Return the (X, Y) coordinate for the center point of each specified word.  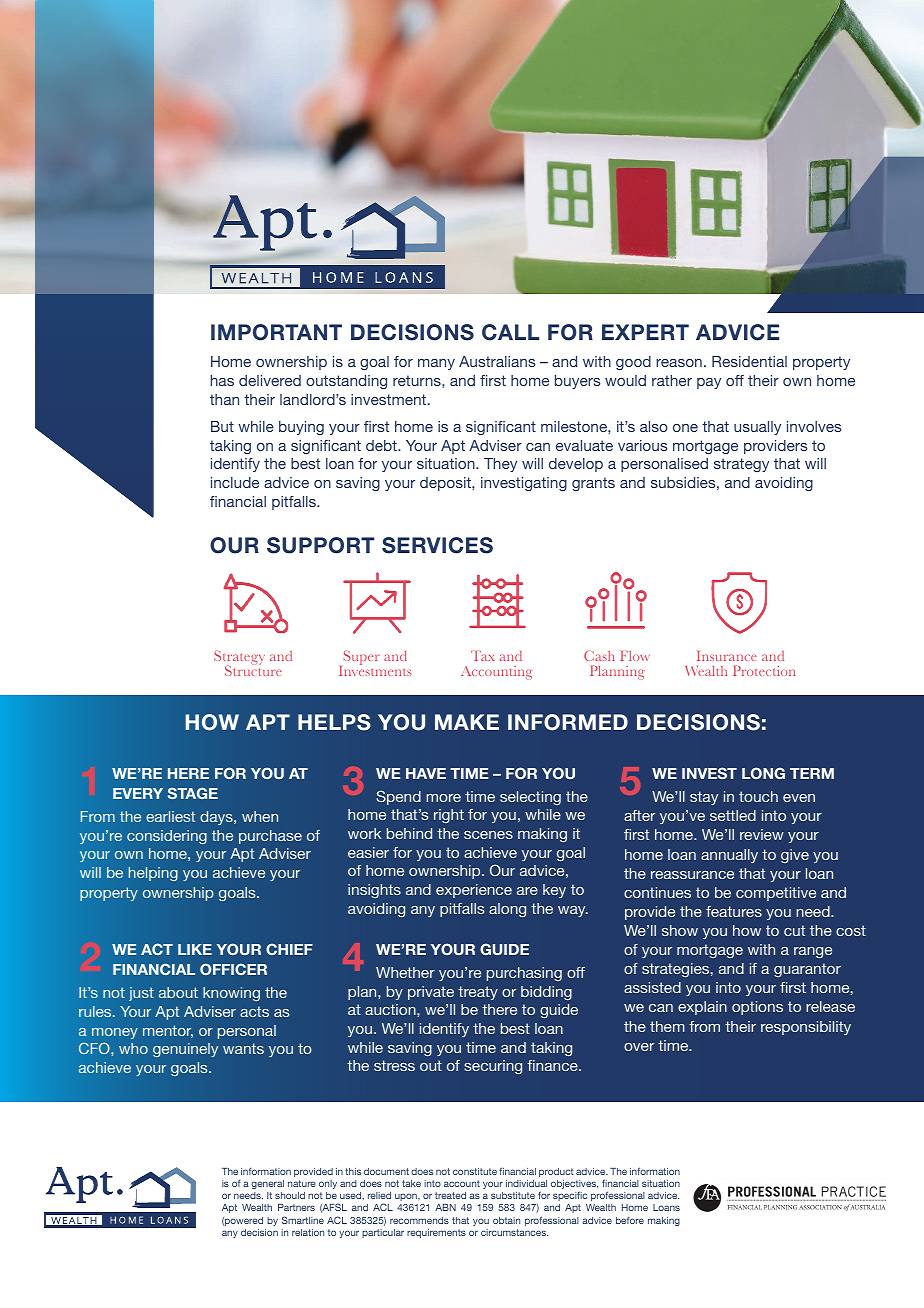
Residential (749, 361)
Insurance (727, 656)
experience (474, 891)
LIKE (195, 949)
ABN (445, 1207)
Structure (253, 670)
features (734, 911)
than (224, 399)
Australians (497, 361)
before (630, 1220)
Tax (483, 656)
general (267, 1184)
